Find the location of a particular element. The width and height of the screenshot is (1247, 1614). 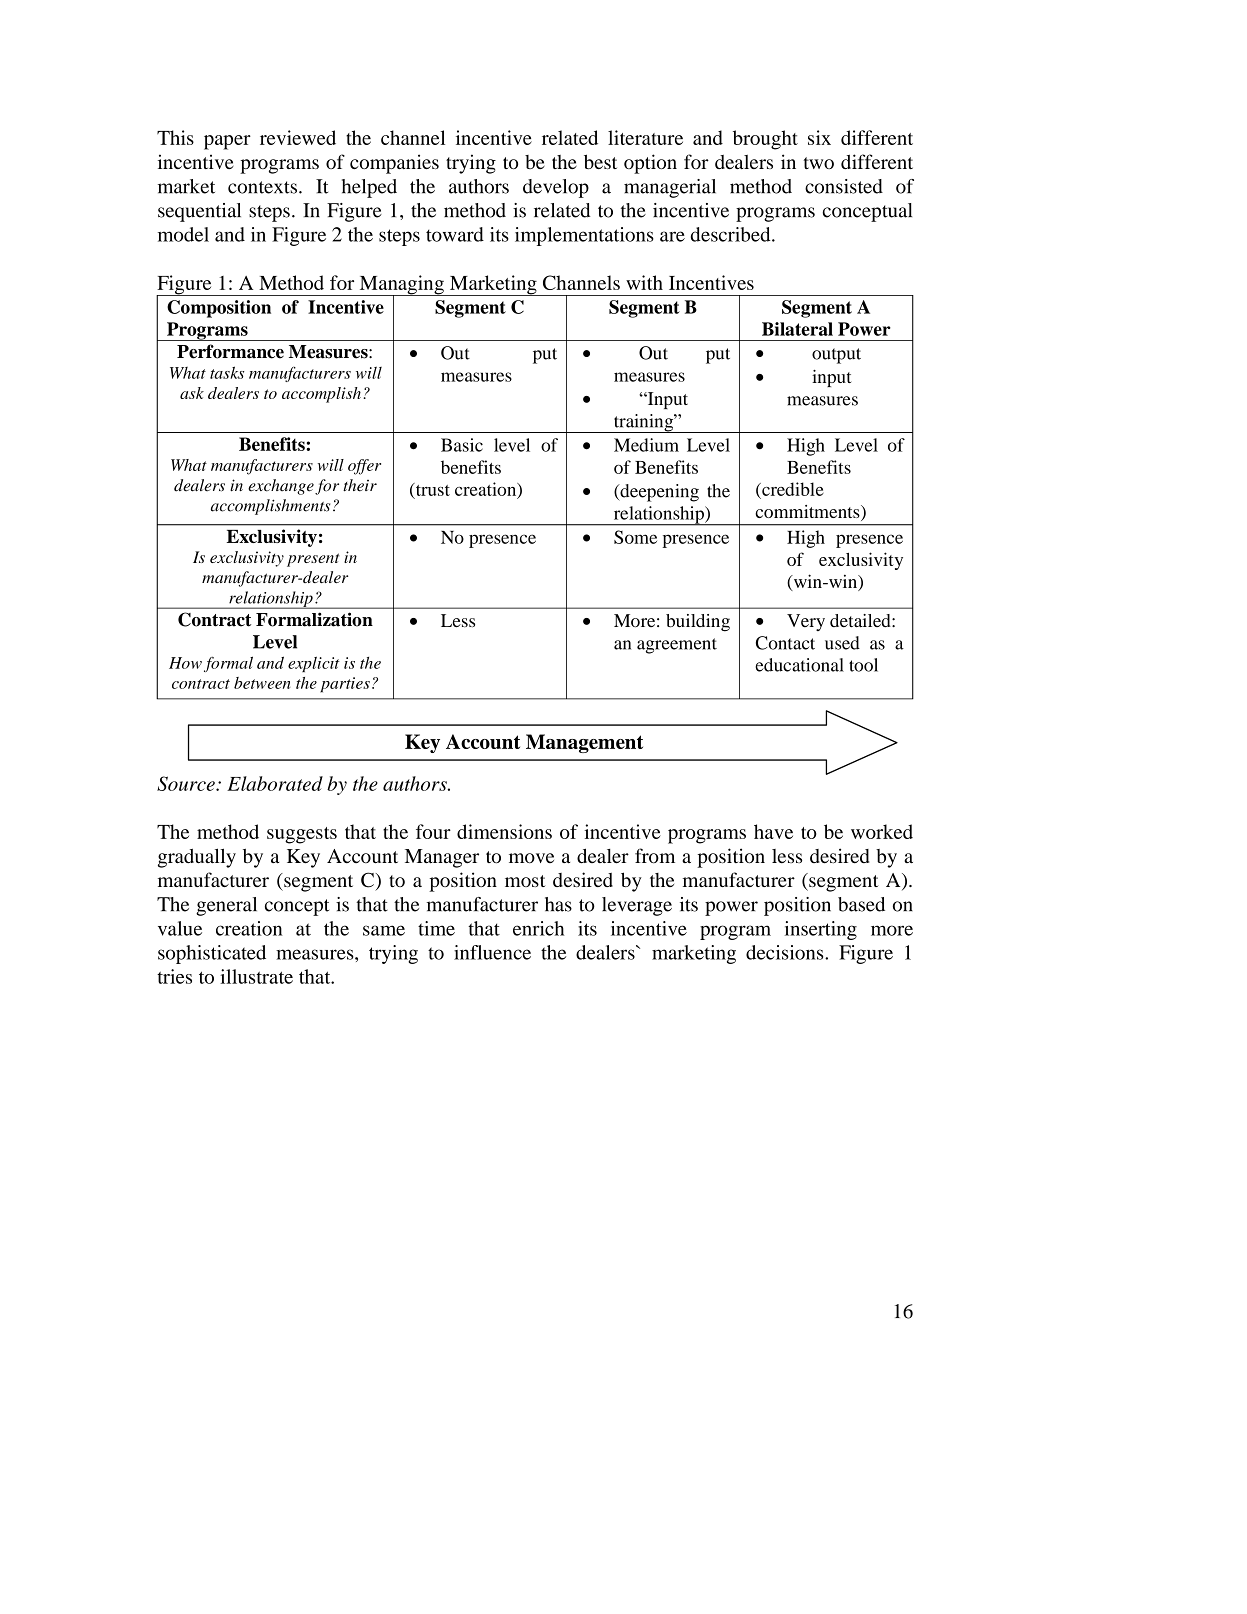

illustrate is located at coordinates (256, 976).
